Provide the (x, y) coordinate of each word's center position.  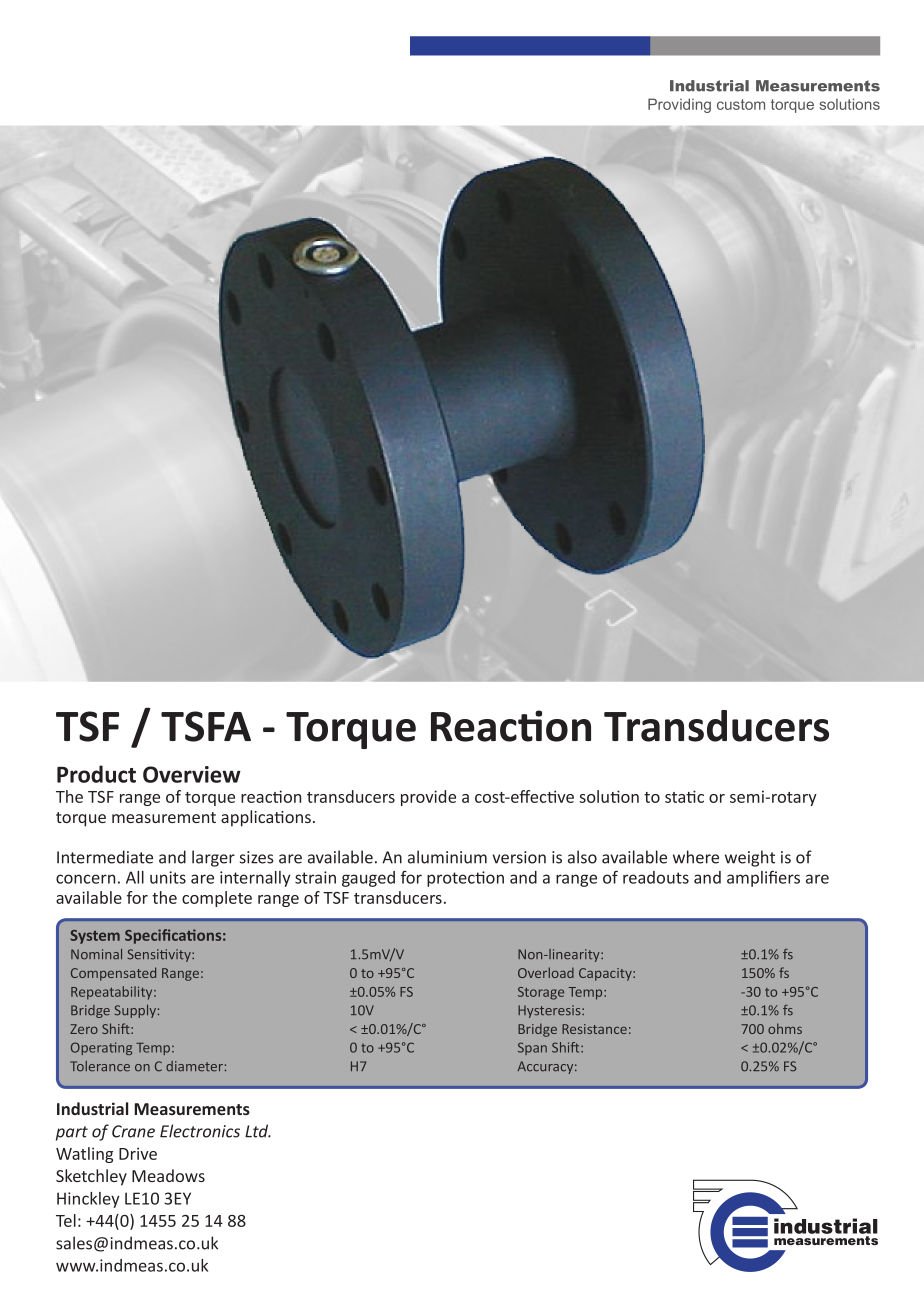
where (696, 857)
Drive (138, 1153)
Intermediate (105, 857)
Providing (679, 105)
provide (428, 798)
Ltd (258, 1131)
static (684, 796)
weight (750, 858)
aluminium (447, 857)
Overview (192, 774)
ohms (785, 1028)
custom (741, 104)
